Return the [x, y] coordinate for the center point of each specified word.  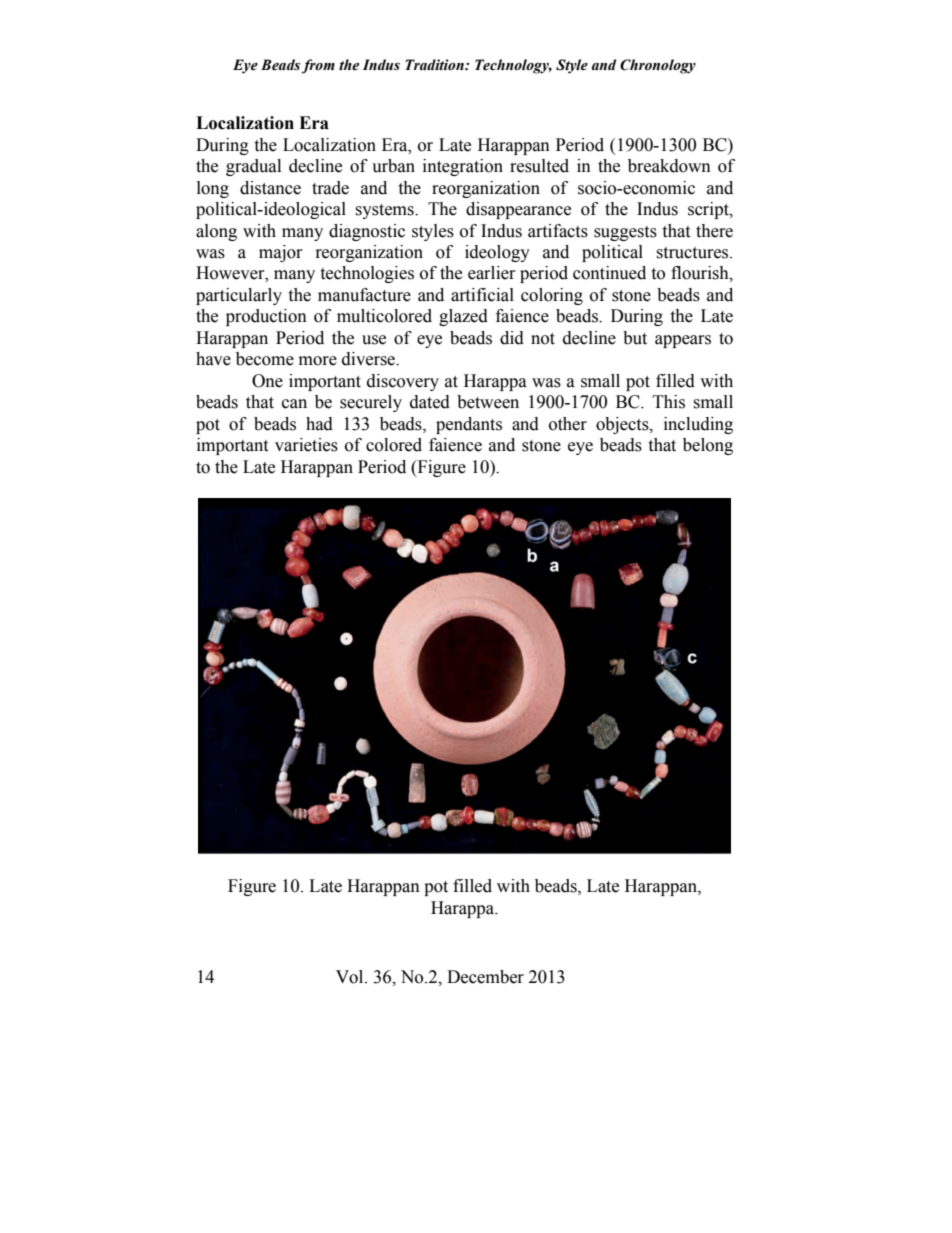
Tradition [435, 65]
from [318, 66]
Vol [351, 977]
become [265, 359]
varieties [306, 445]
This [669, 402]
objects [623, 425]
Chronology [658, 66]
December [485, 977]
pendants [469, 425]
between [488, 402]
